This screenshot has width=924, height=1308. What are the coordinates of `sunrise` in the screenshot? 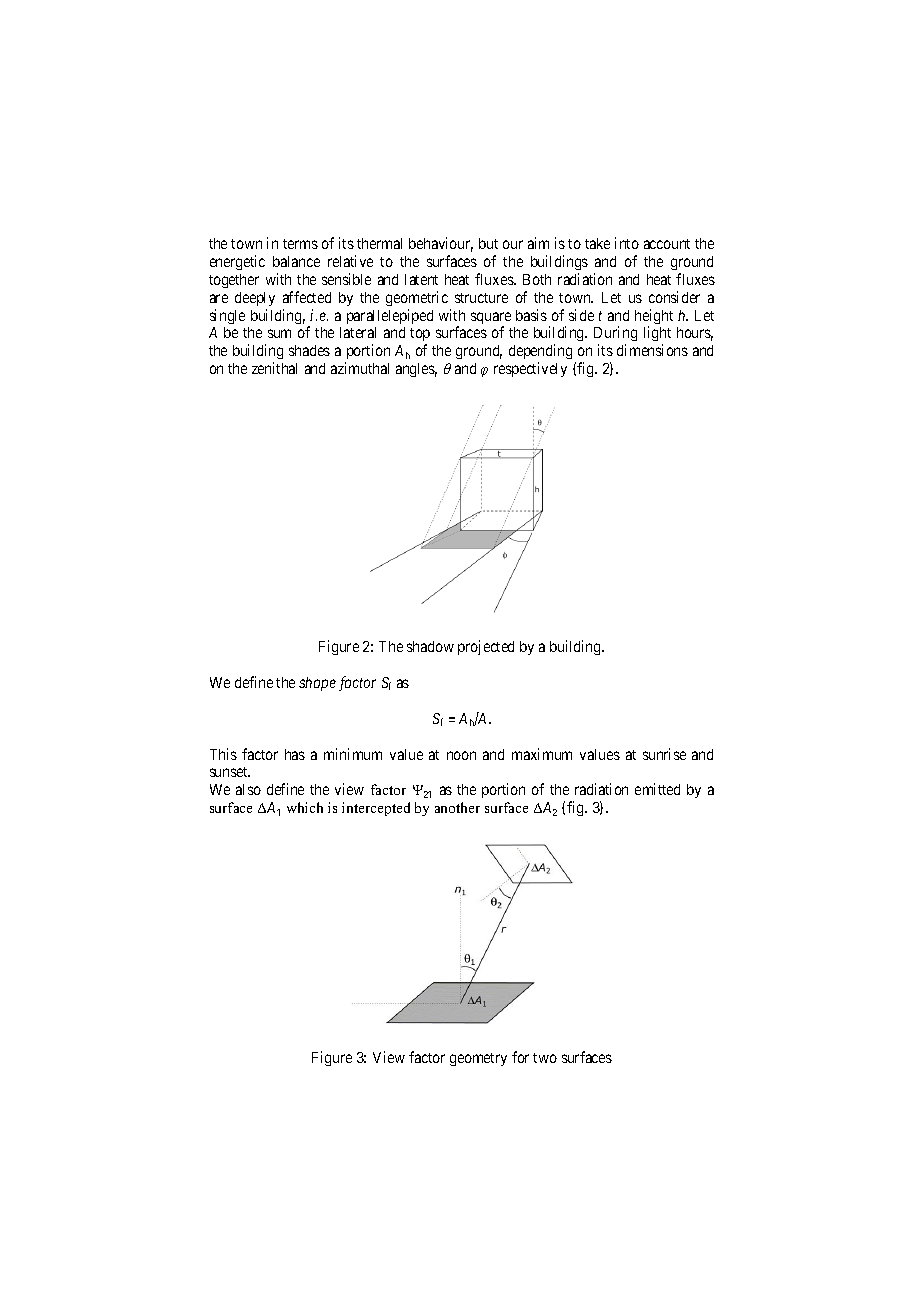 It's located at (664, 754).
